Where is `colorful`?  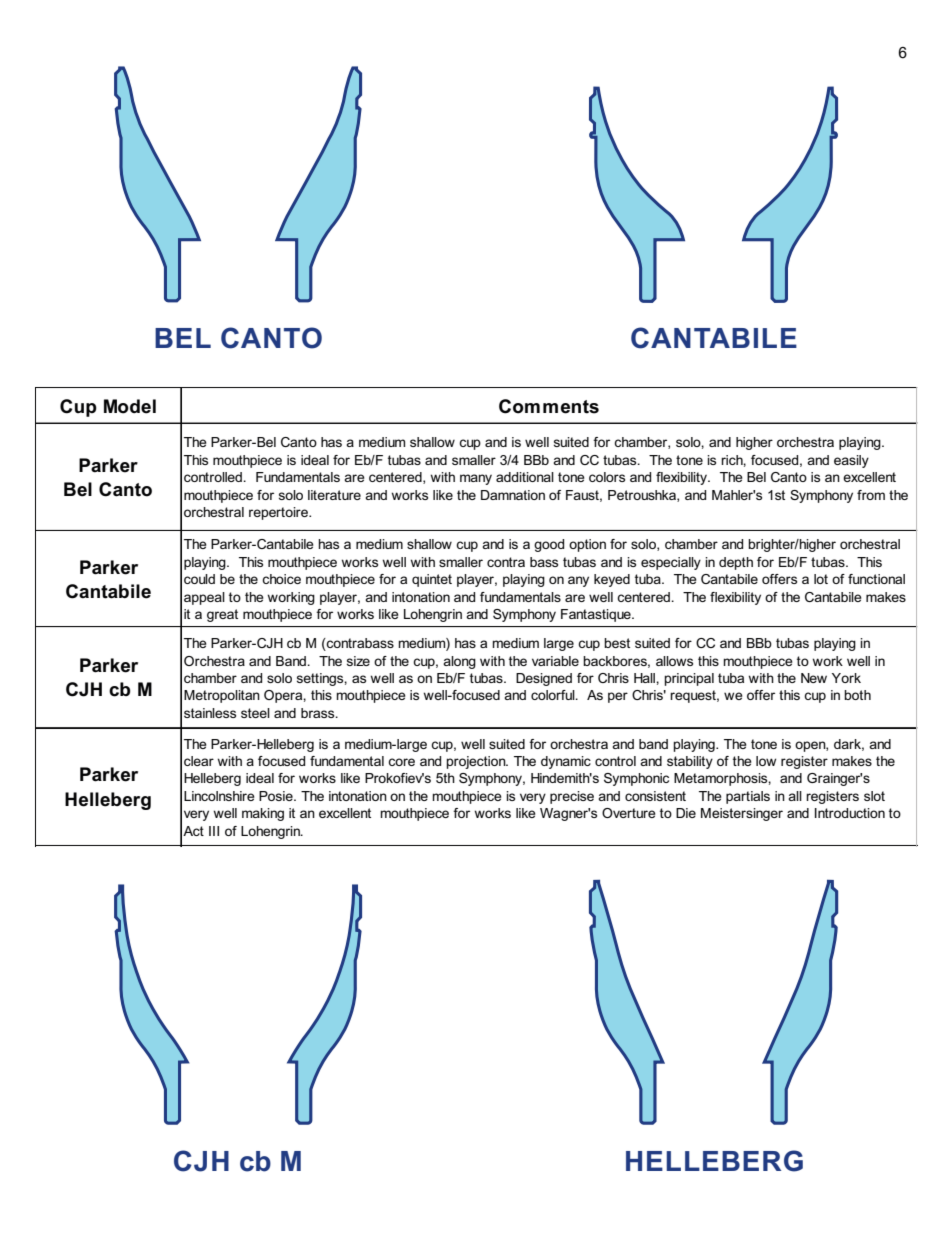 colorful is located at coordinates (554, 695).
